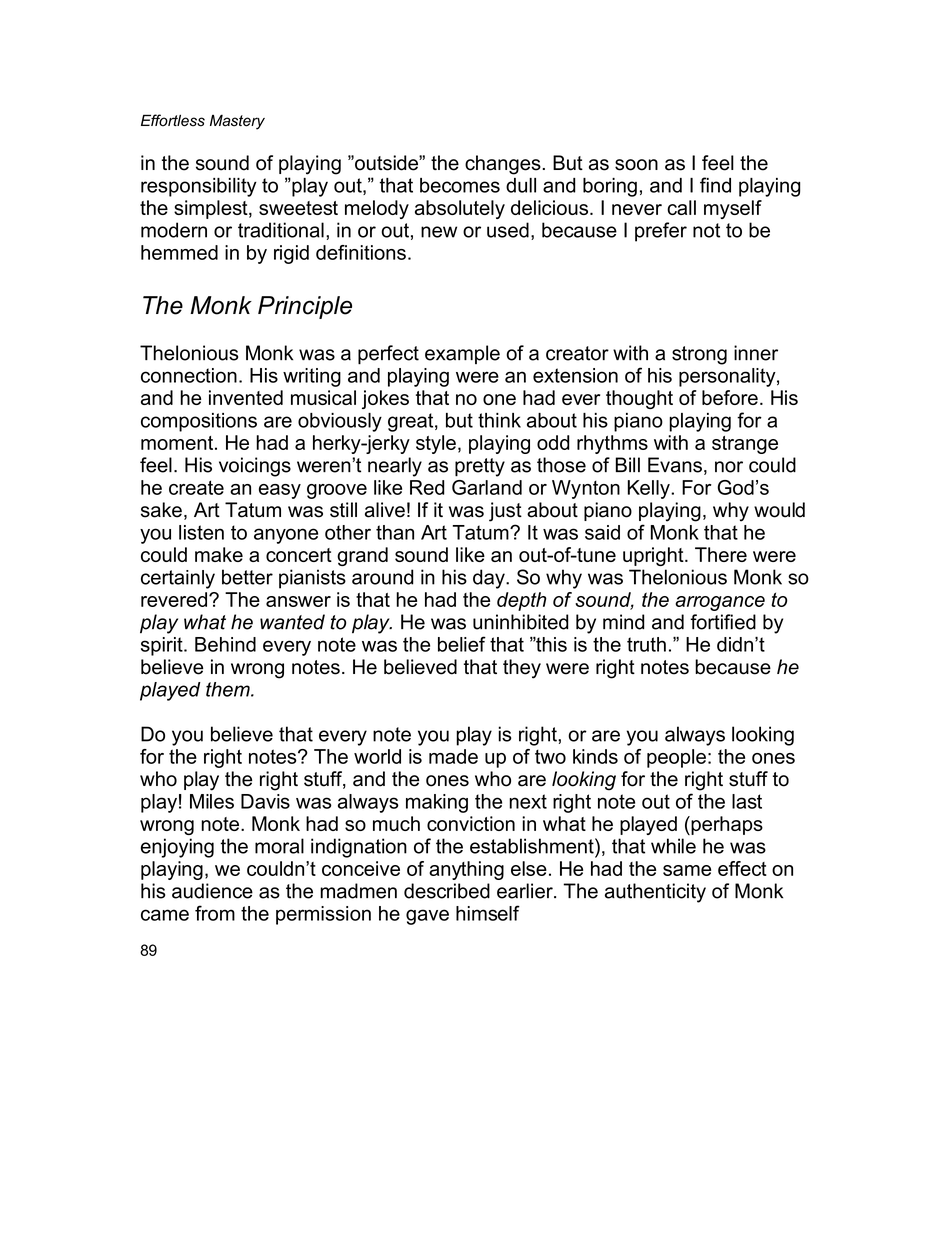 The height and width of the screenshot is (1233, 952). I want to click on changes, so click(503, 165).
